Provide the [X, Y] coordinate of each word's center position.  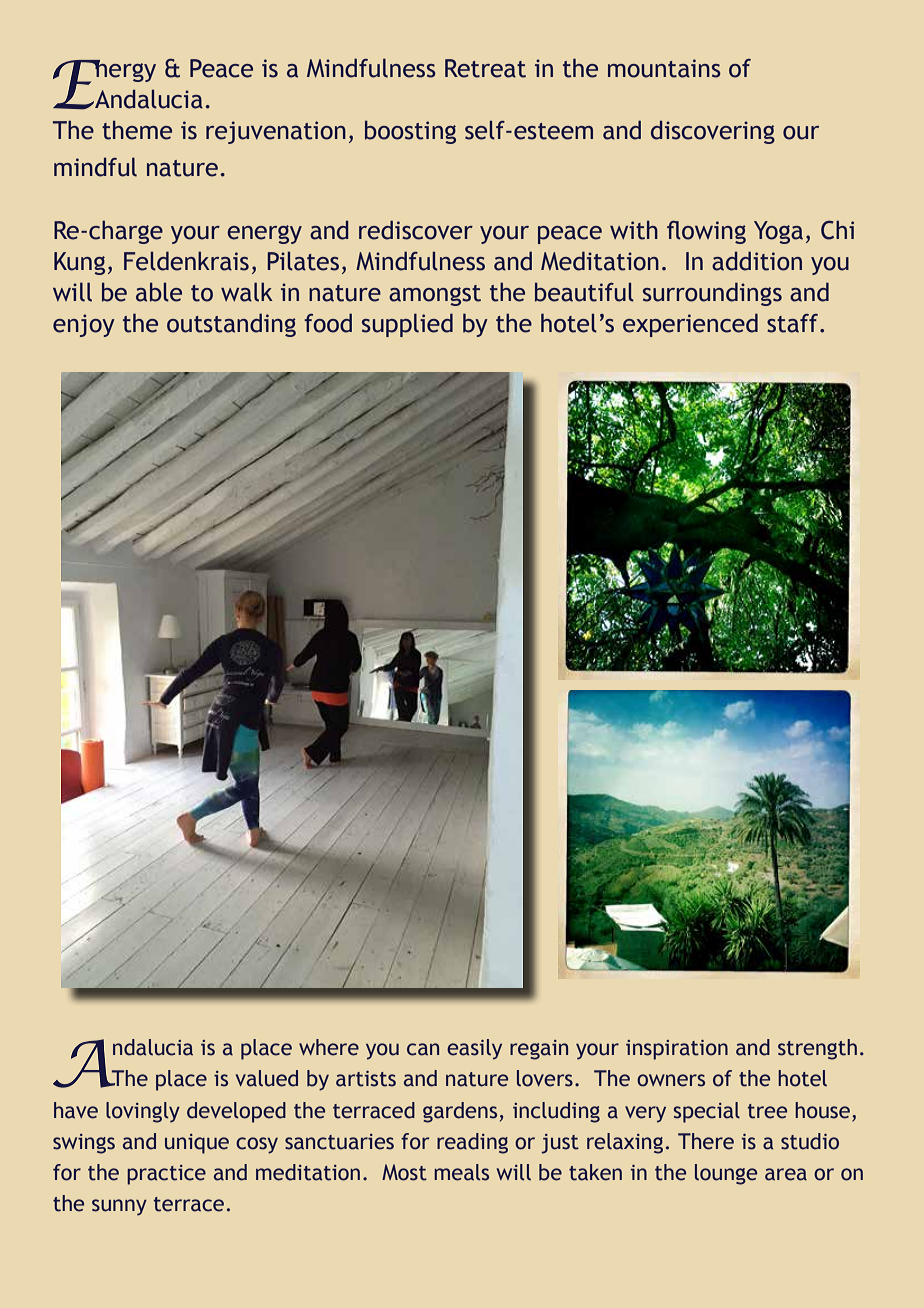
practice [166, 1175]
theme [137, 130]
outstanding [231, 325]
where [329, 1047]
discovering [713, 132]
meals [461, 1172]
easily [474, 1049]
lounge [726, 1174]
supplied [407, 325]
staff [794, 323]
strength [817, 1049]
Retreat [485, 68]
